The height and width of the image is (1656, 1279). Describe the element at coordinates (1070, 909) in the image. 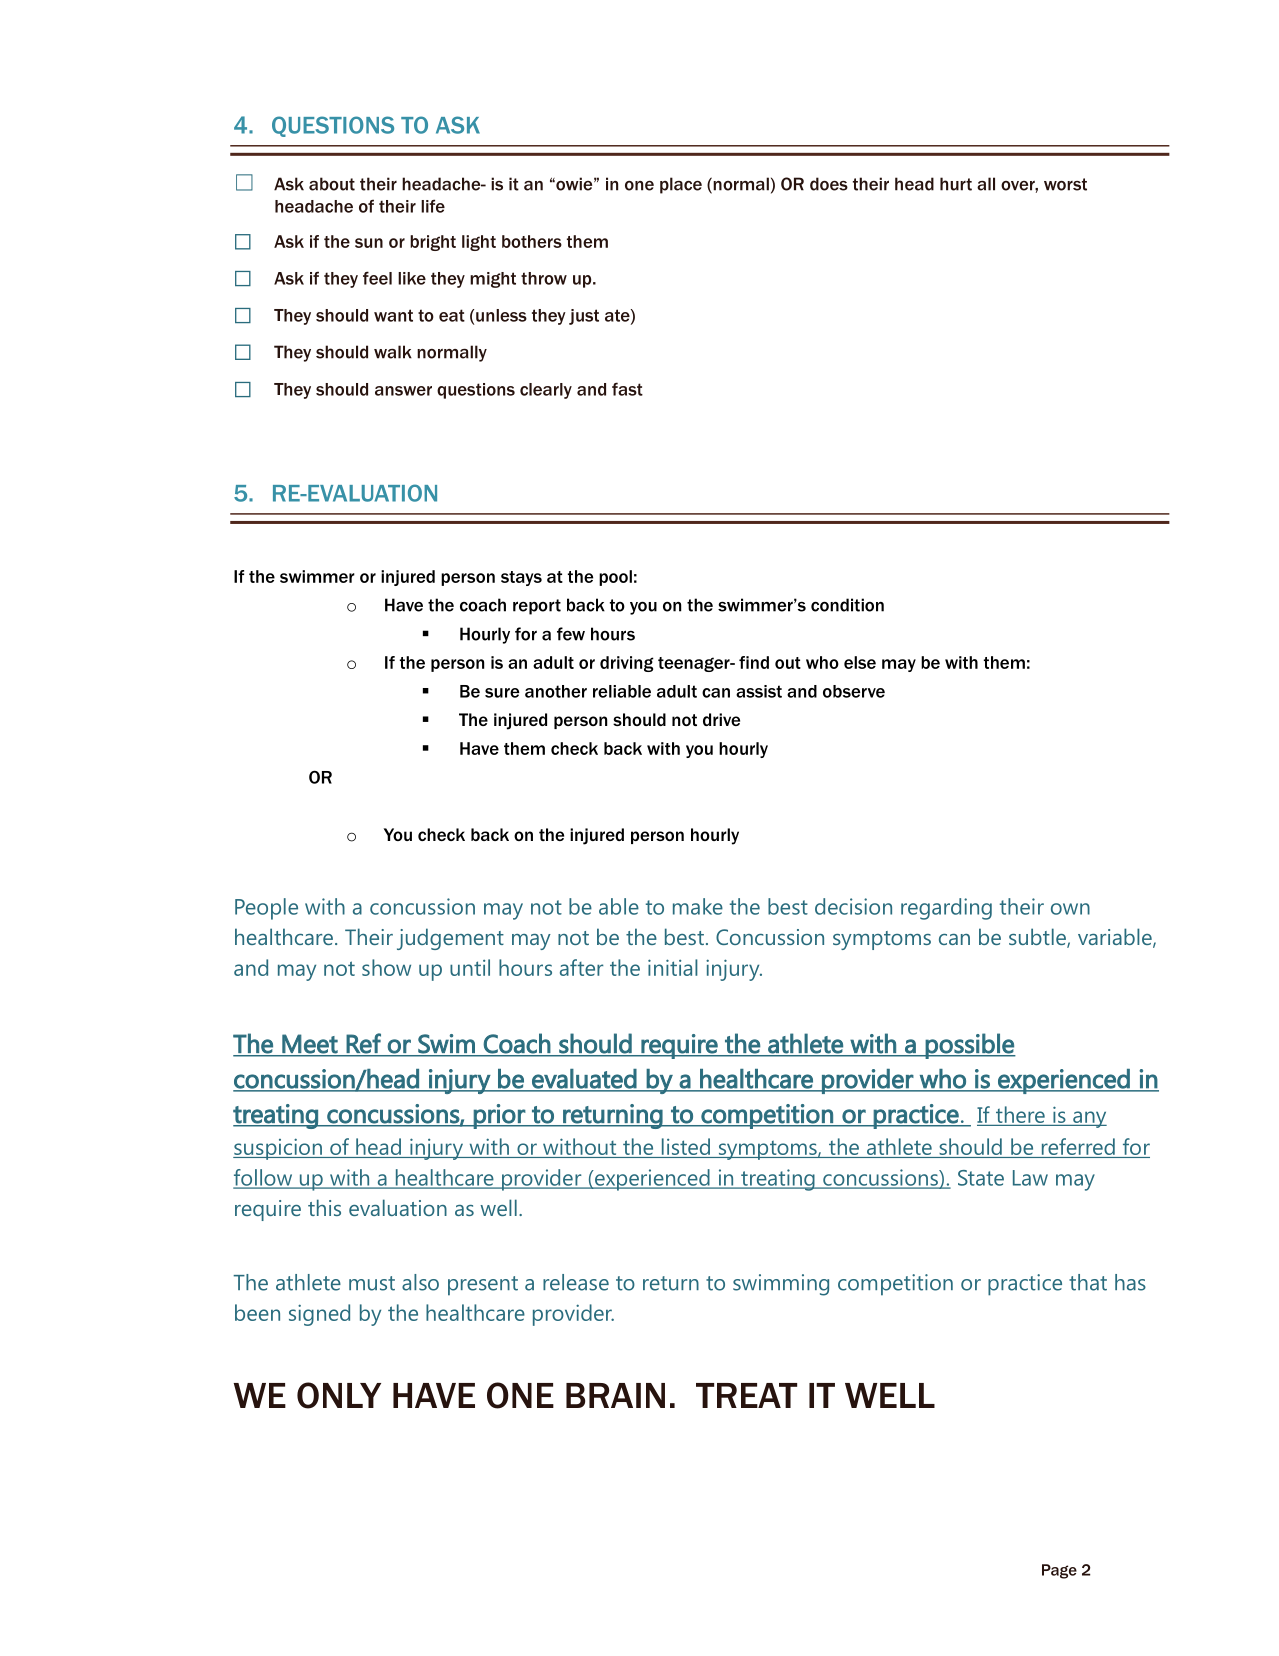

I see `own` at that location.
